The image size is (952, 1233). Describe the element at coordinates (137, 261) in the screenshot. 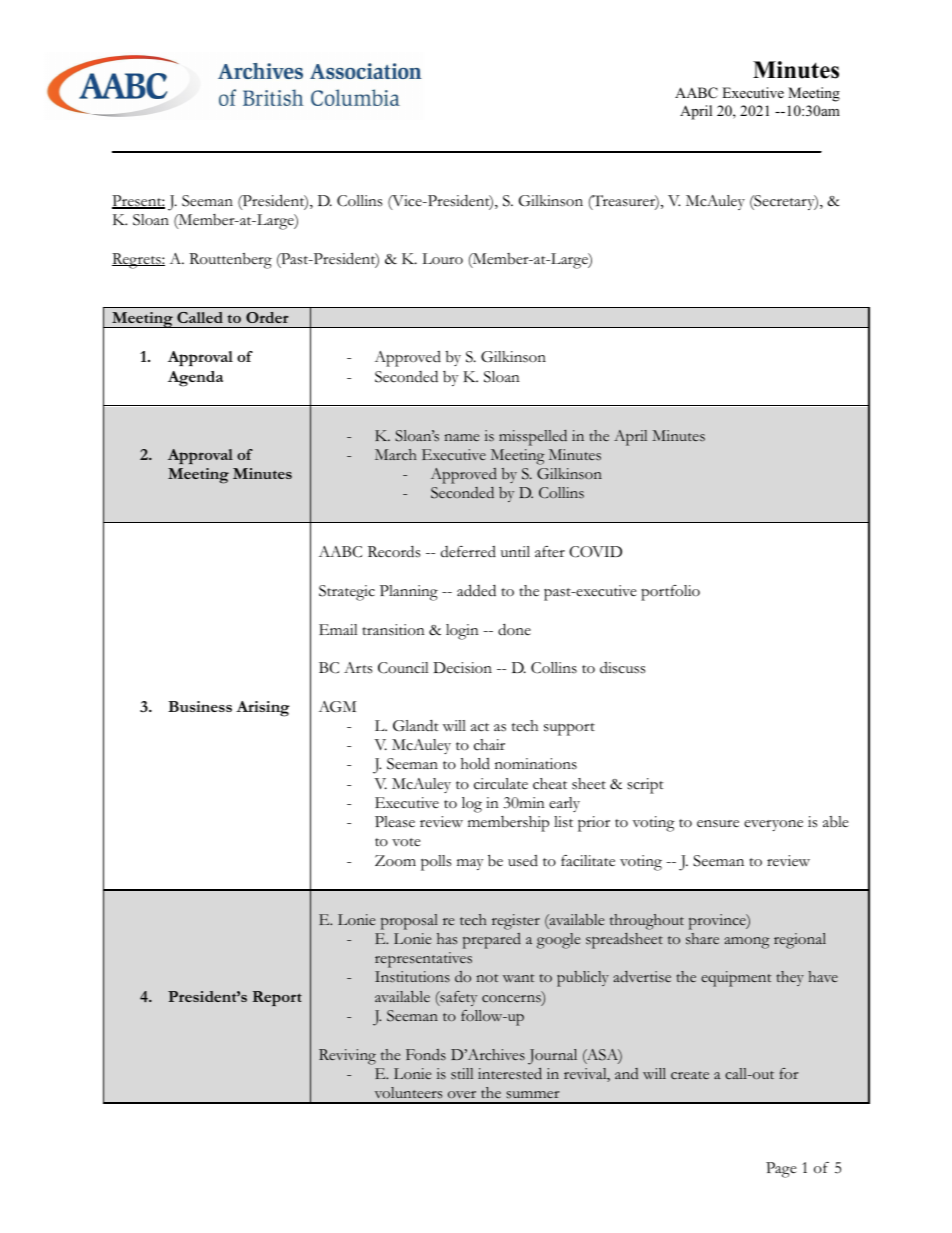

I see `Regrets` at that location.
